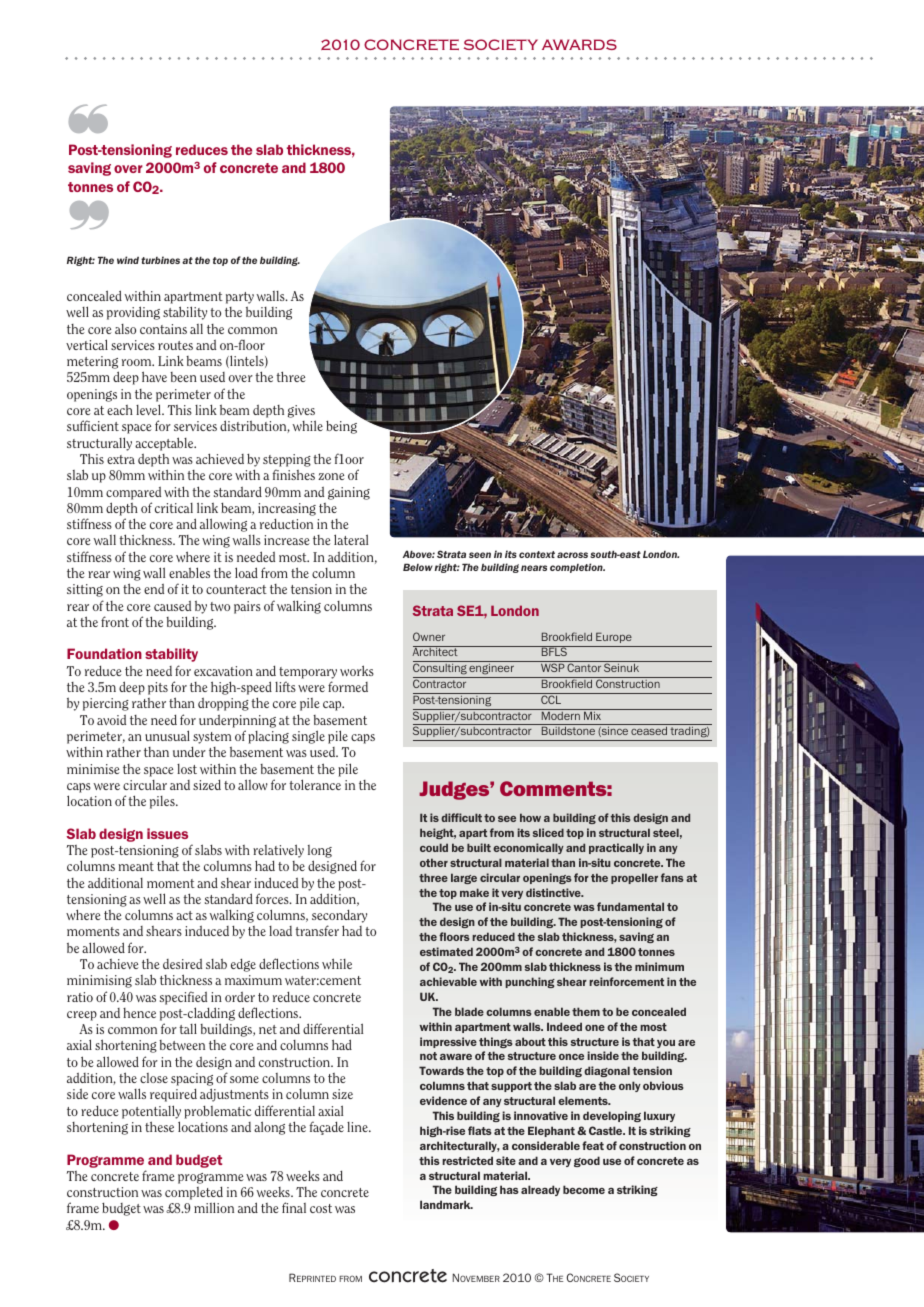 Image resolution: width=924 pixels, height=1307 pixels. What do you see at coordinates (167, 735) in the screenshot?
I see `unusual` at bounding box center [167, 735].
